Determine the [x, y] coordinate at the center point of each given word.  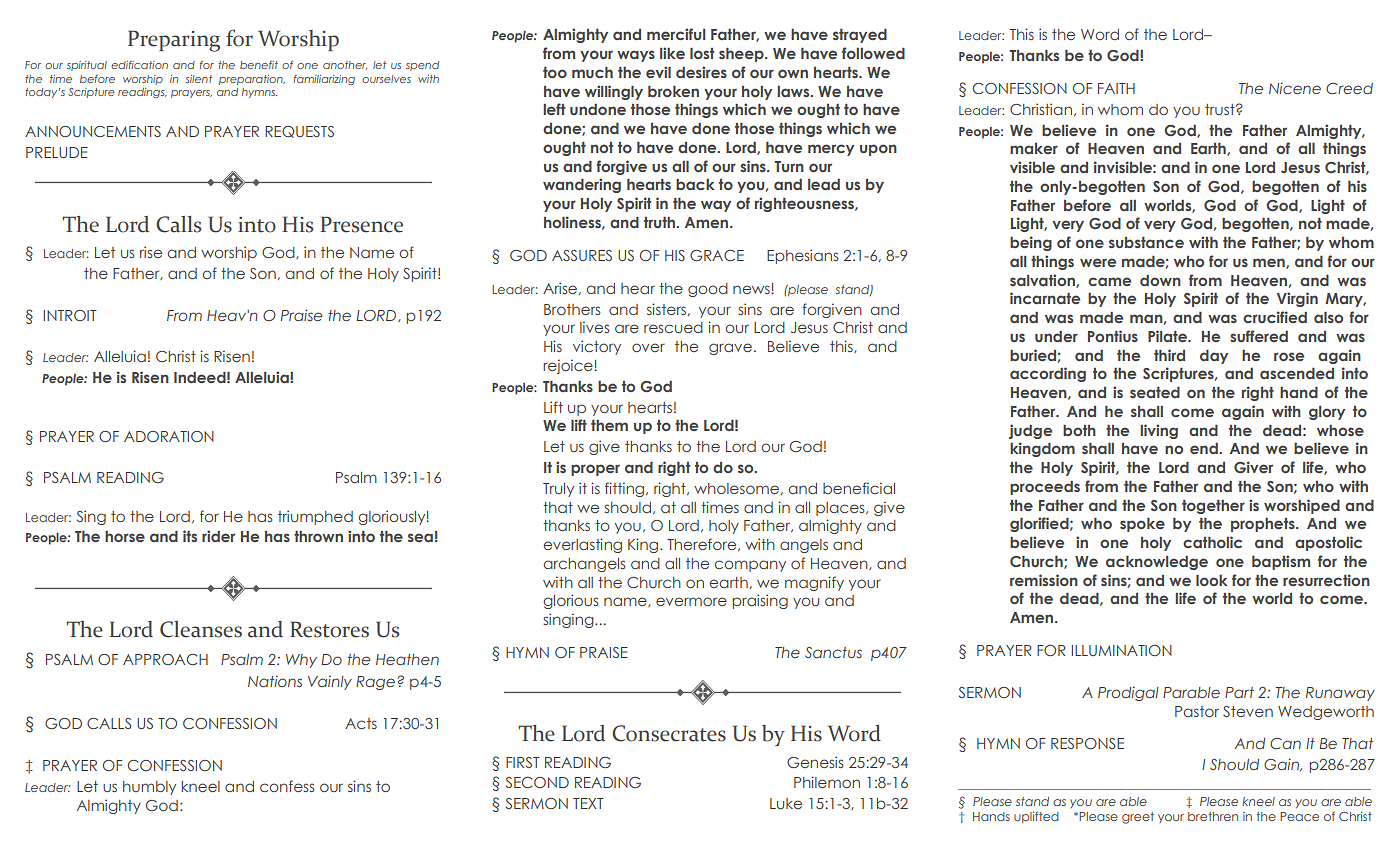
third [1169, 355]
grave [730, 349]
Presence [362, 224]
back [695, 184]
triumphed [315, 517]
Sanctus [833, 652]
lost [702, 53]
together [1213, 507]
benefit [259, 65]
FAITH [1116, 88]
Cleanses [201, 629]
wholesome [736, 488]
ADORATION [169, 436]
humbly [149, 788]
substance [1146, 242]
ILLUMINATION [1122, 650]
